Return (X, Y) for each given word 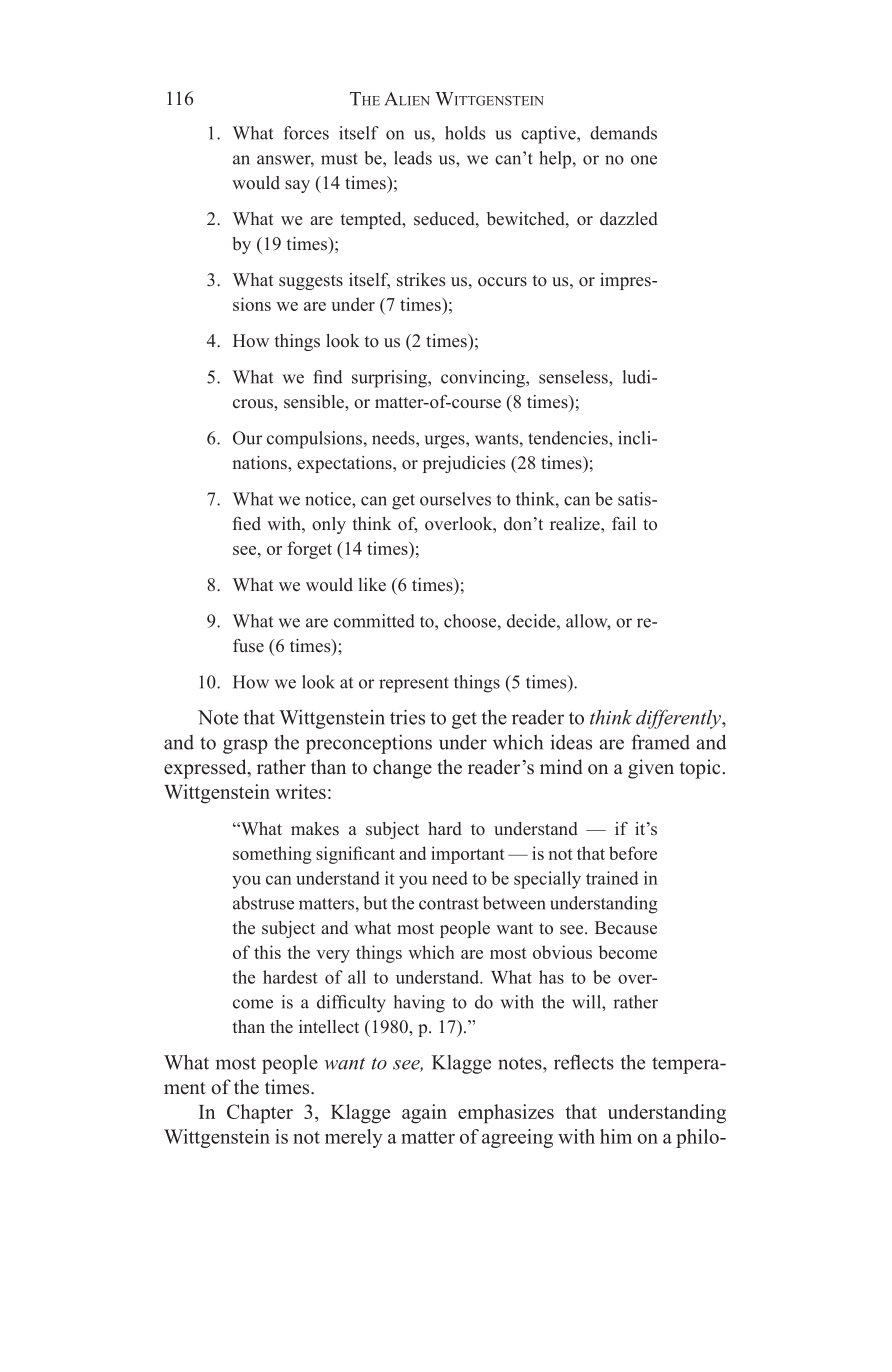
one (644, 160)
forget (309, 550)
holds (465, 133)
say (297, 186)
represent (414, 685)
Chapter (260, 1114)
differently (679, 719)
